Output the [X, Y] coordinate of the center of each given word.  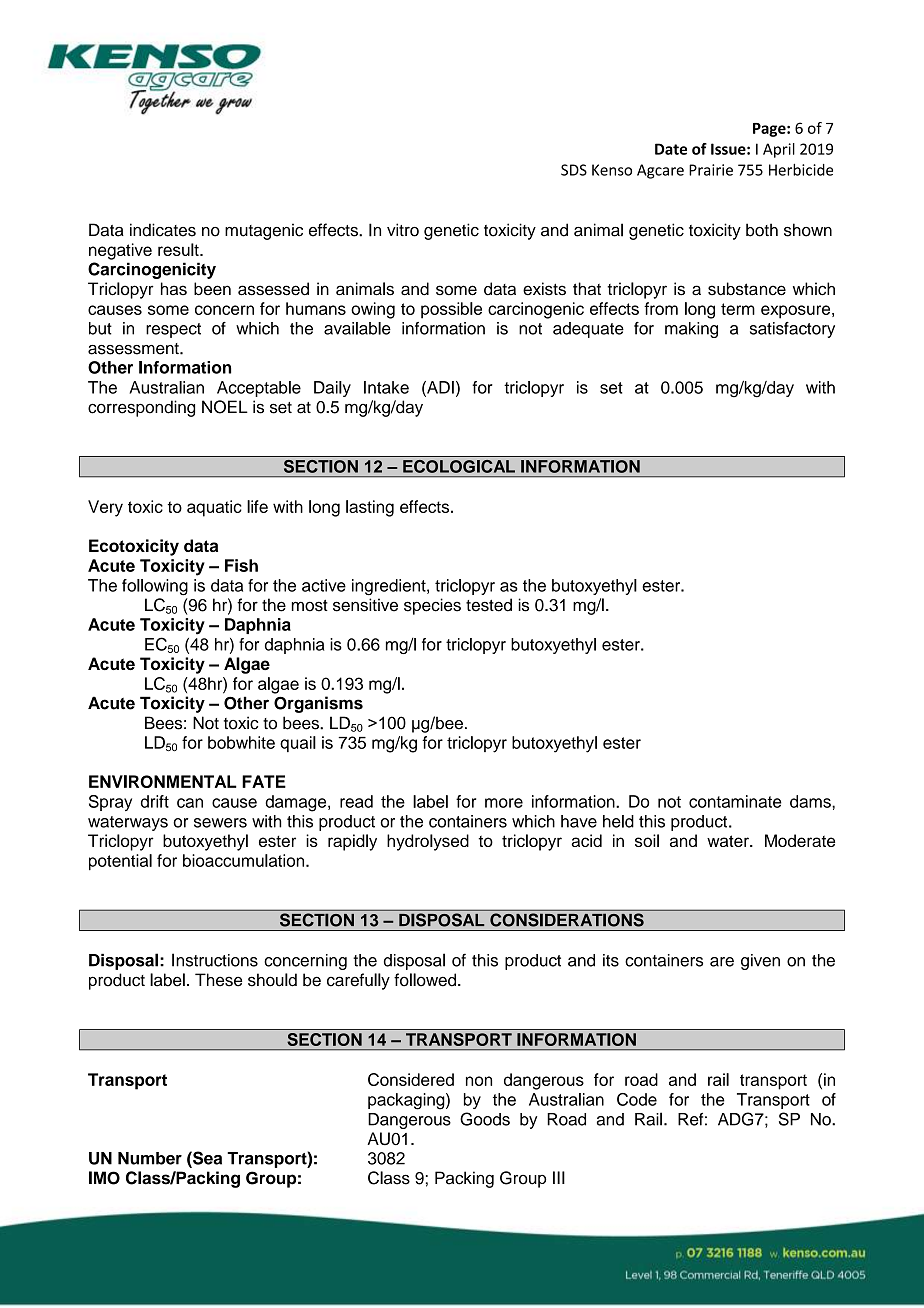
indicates [163, 230]
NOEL [225, 407]
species [432, 606]
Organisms [318, 704]
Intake [386, 387]
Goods [485, 1119]
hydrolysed [428, 842]
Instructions [215, 960]
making [691, 330]
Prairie [711, 170]
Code [637, 1099]
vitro [403, 230]
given [760, 962]
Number [150, 1158]
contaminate [735, 801]
